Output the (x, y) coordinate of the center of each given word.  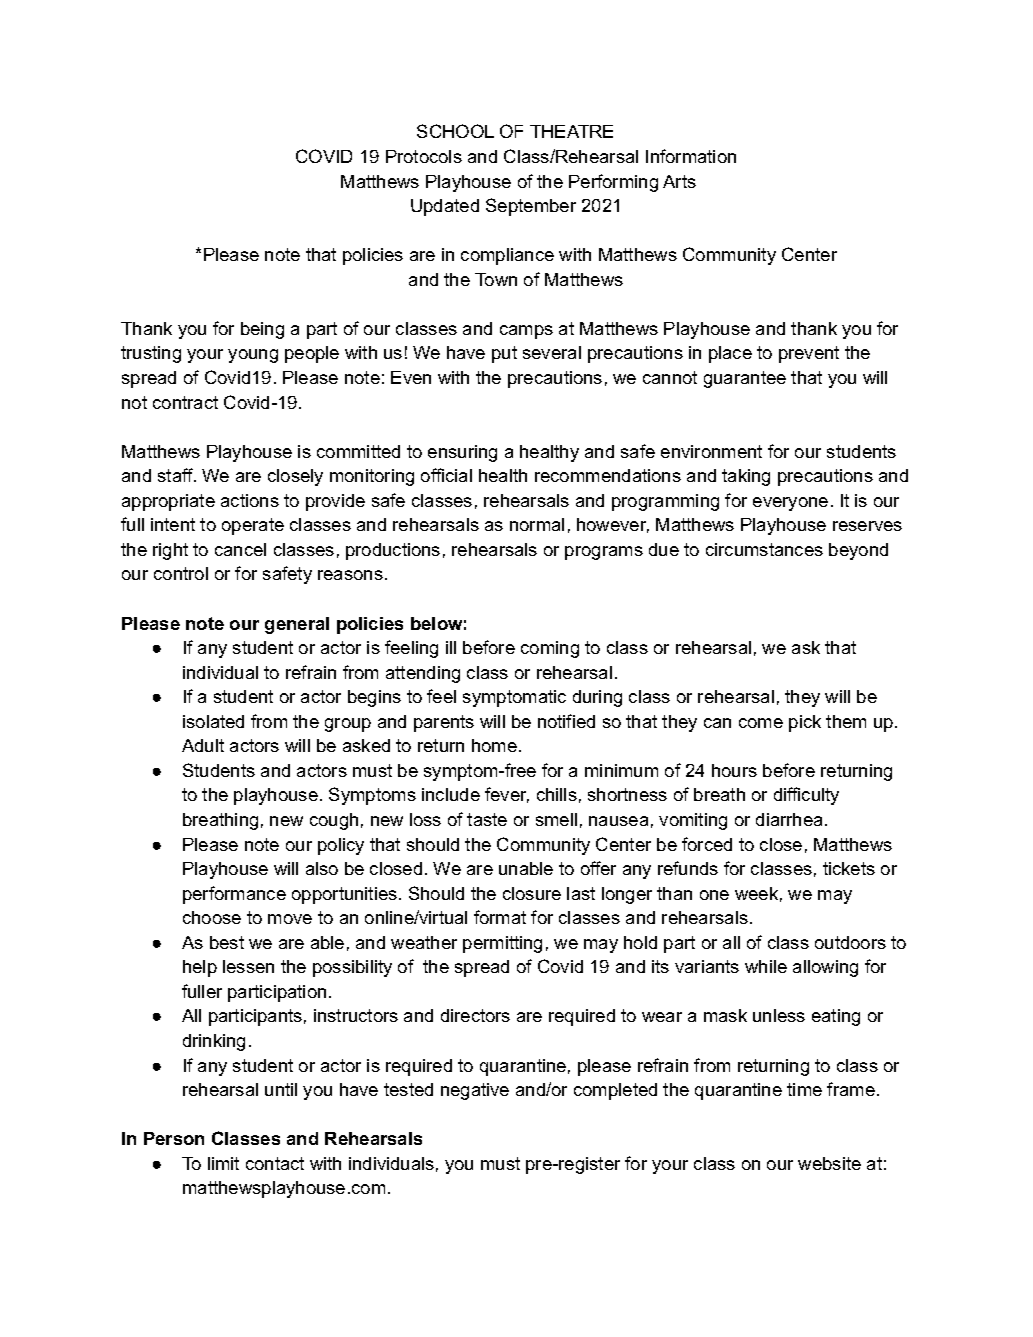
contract (185, 402)
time (804, 1089)
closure (532, 893)
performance (234, 895)
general (297, 625)
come (761, 723)
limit (223, 1163)
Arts (679, 181)
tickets (849, 868)
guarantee (745, 379)
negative (475, 1091)
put (504, 354)
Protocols (424, 156)
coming (550, 649)
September (531, 207)
